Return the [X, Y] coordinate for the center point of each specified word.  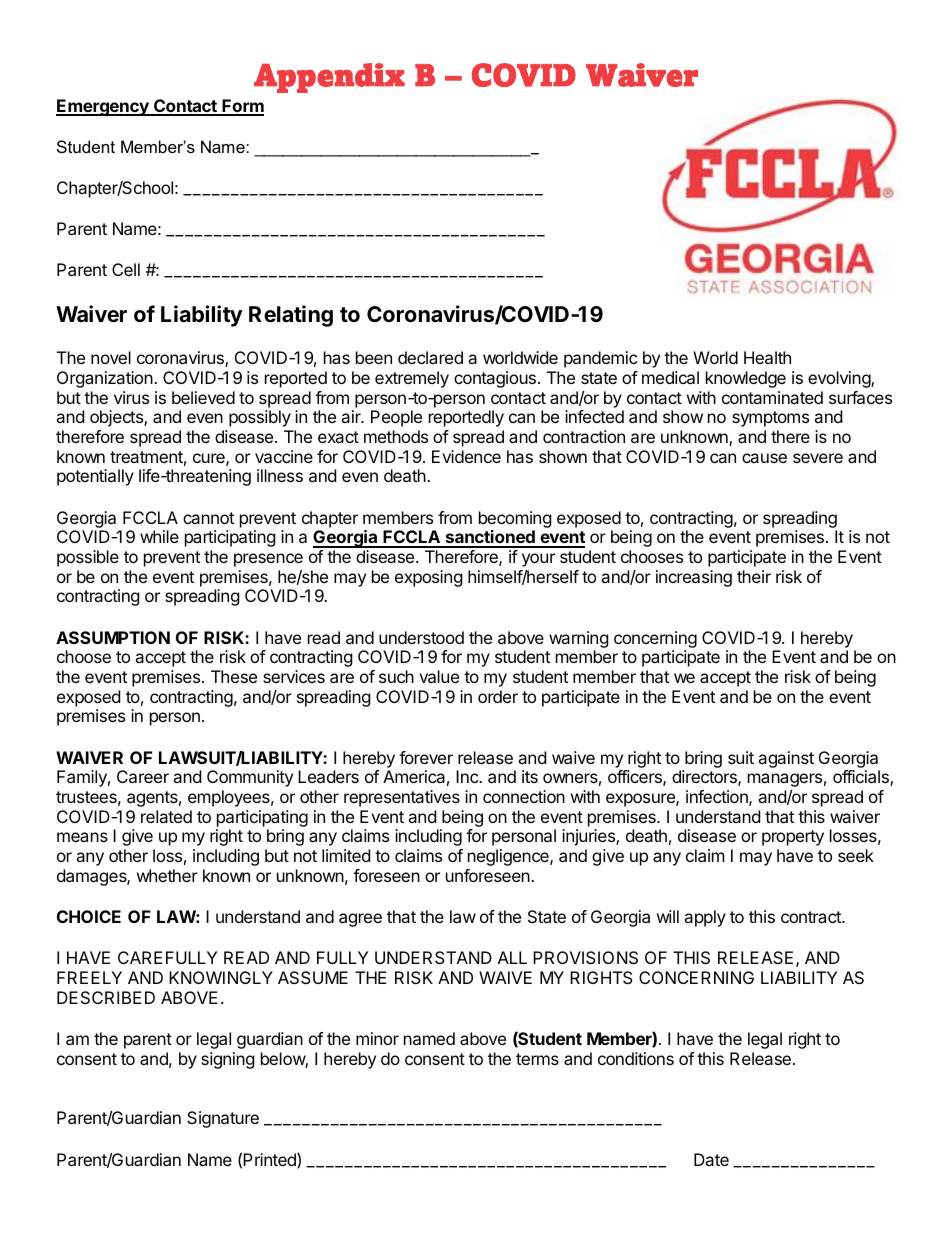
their [754, 576]
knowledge [746, 379]
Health [767, 357]
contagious [495, 379]
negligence [509, 857]
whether [167, 875]
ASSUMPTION [113, 637]
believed [203, 397]
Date [711, 1159]
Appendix [329, 78]
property [793, 838]
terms [537, 1059]
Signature [223, 1119]
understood [421, 637]
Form [242, 107]
